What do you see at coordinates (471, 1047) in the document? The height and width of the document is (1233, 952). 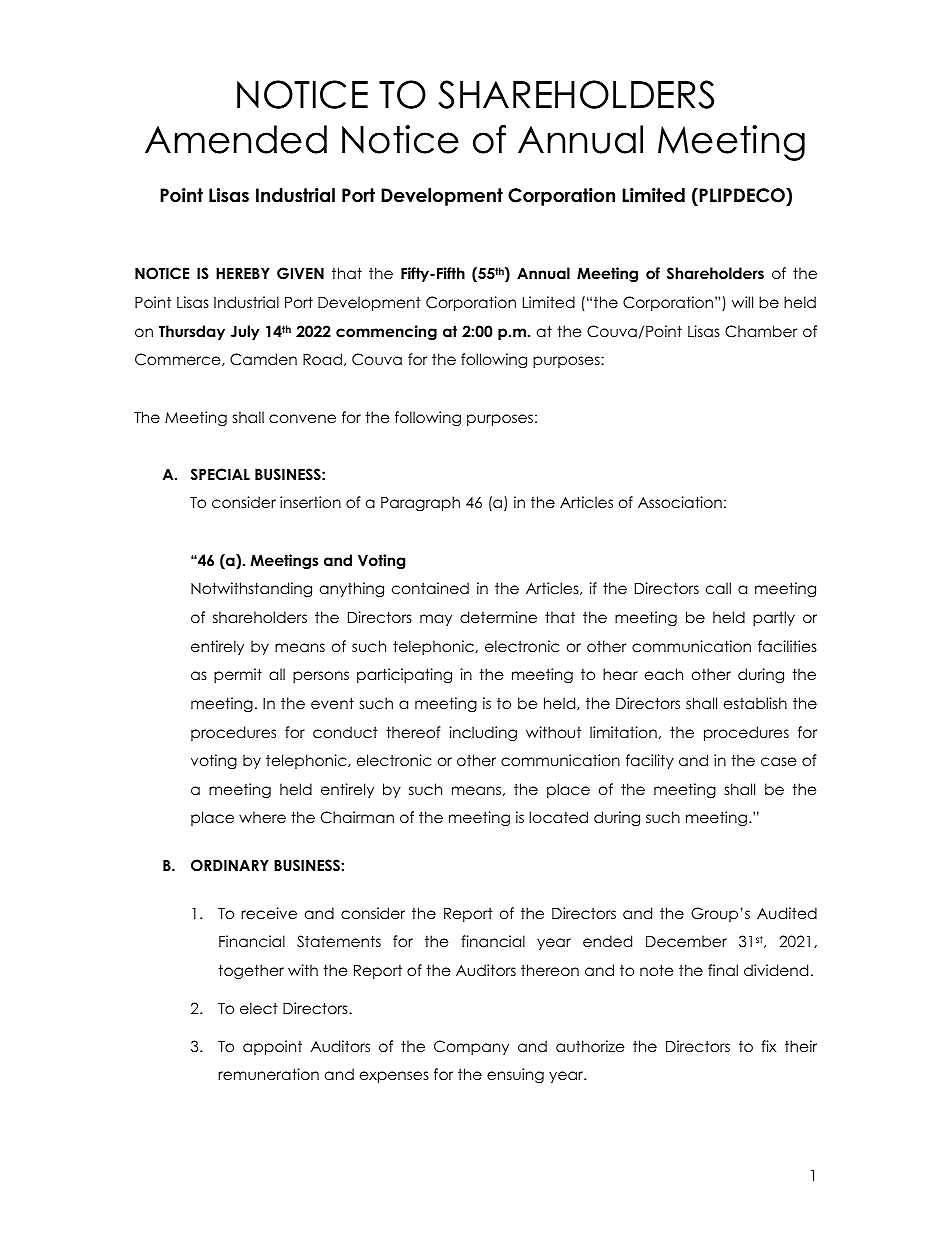 I see `Company` at bounding box center [471, 1047].
